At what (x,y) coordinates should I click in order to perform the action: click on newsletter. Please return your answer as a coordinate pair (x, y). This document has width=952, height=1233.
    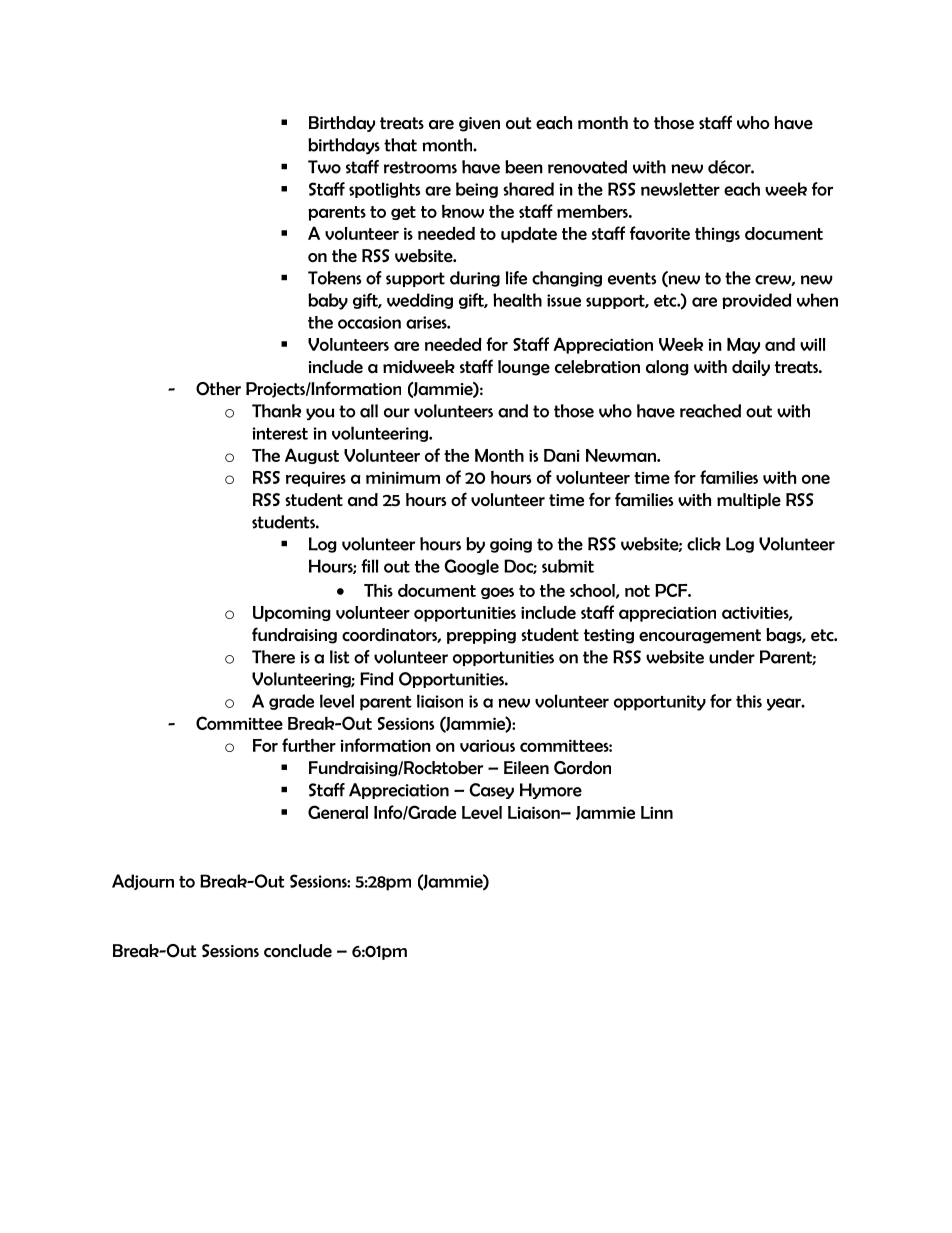
    Looking at the image, I should click on (680, 189).
